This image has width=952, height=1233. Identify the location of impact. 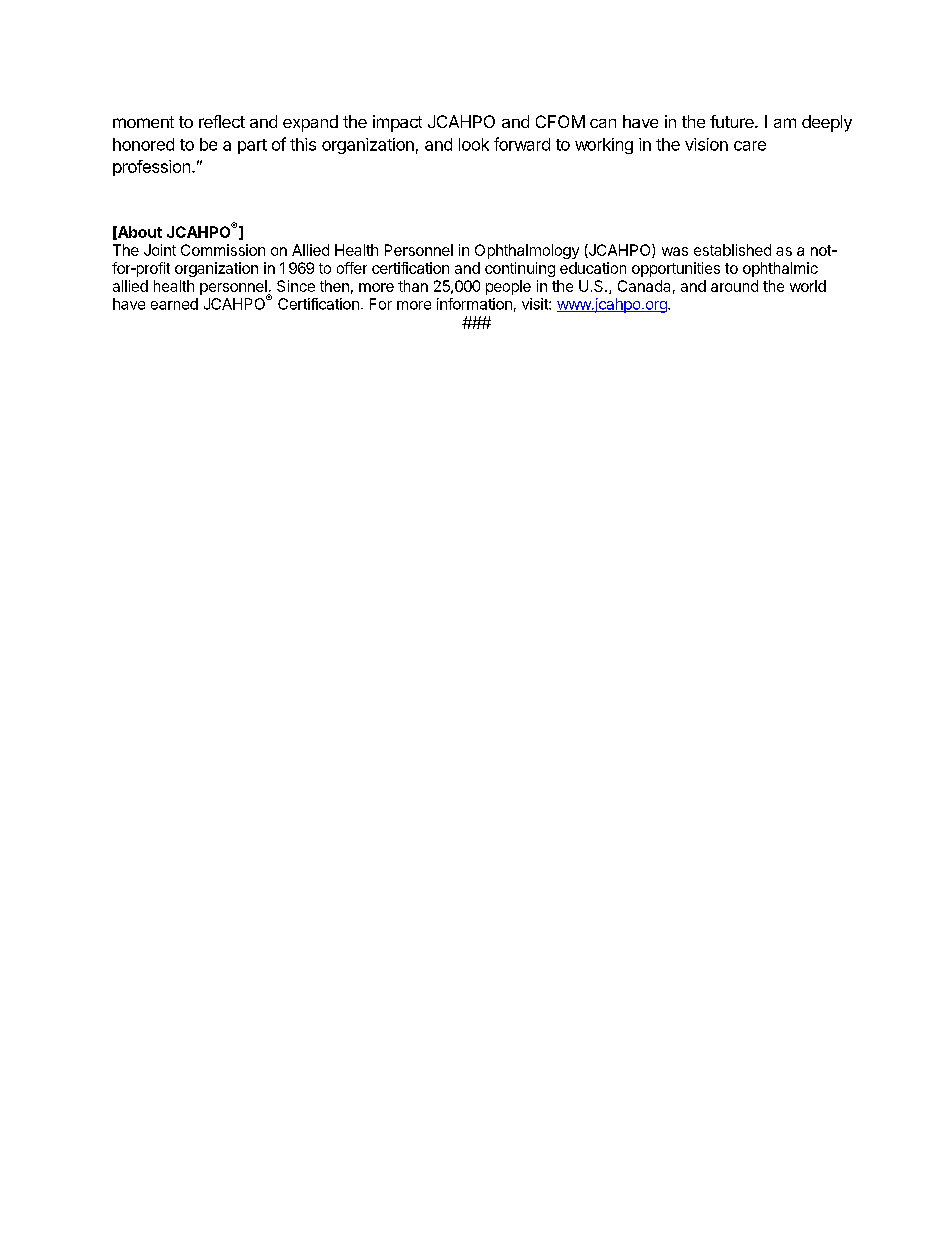
(397, 123).
